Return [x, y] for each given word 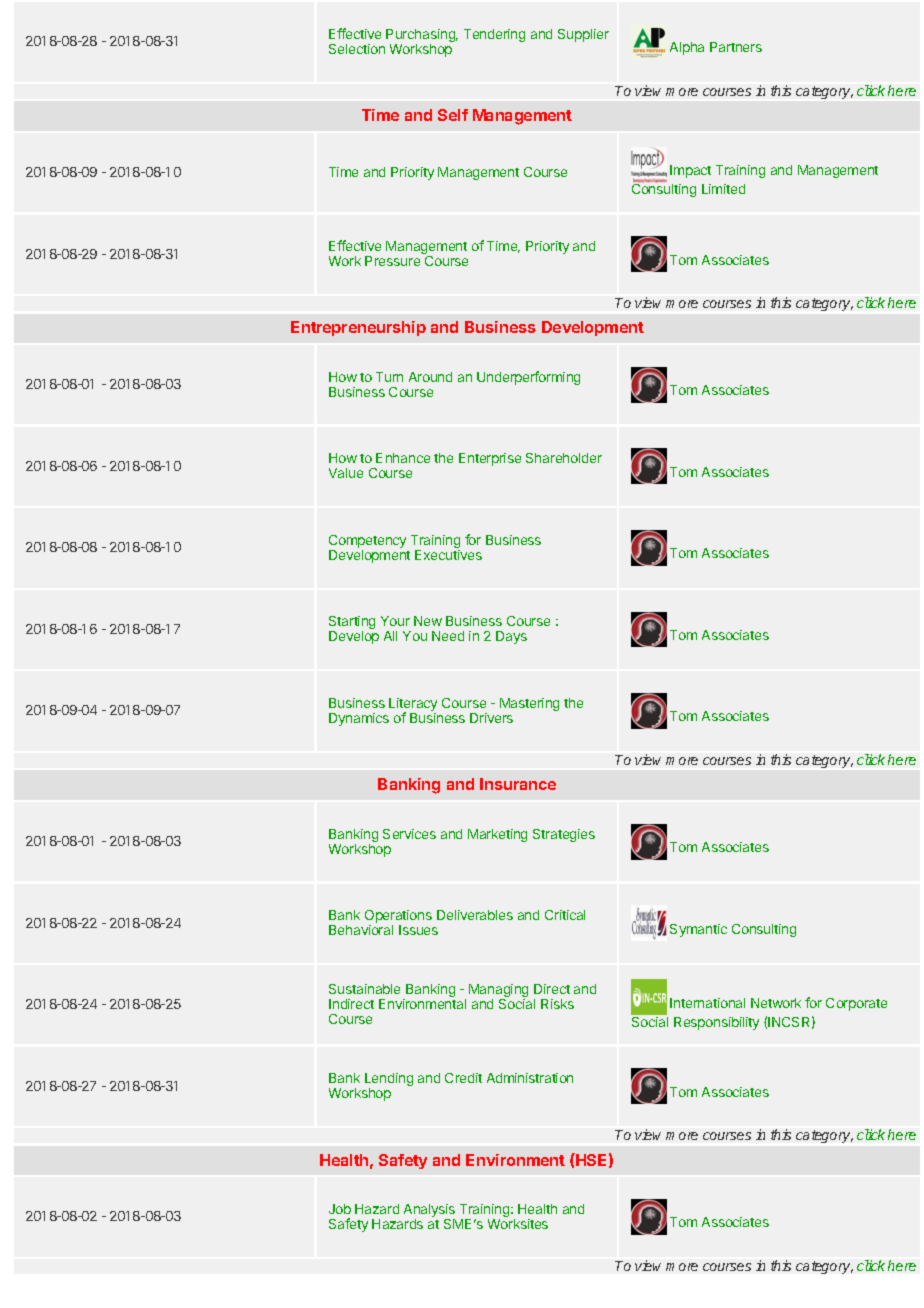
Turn [389, 377]
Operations [398, 918]
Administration [530, 1078]
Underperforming [528, 378]
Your [395, 621]
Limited [723, 189]
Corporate [856, 1004]
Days [511, 637]
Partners [736, 47]
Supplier [583, 35]
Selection [357, 49]
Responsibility [716, 1023]
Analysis [429, 1212]
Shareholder [564, 458]
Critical [565, 915]
